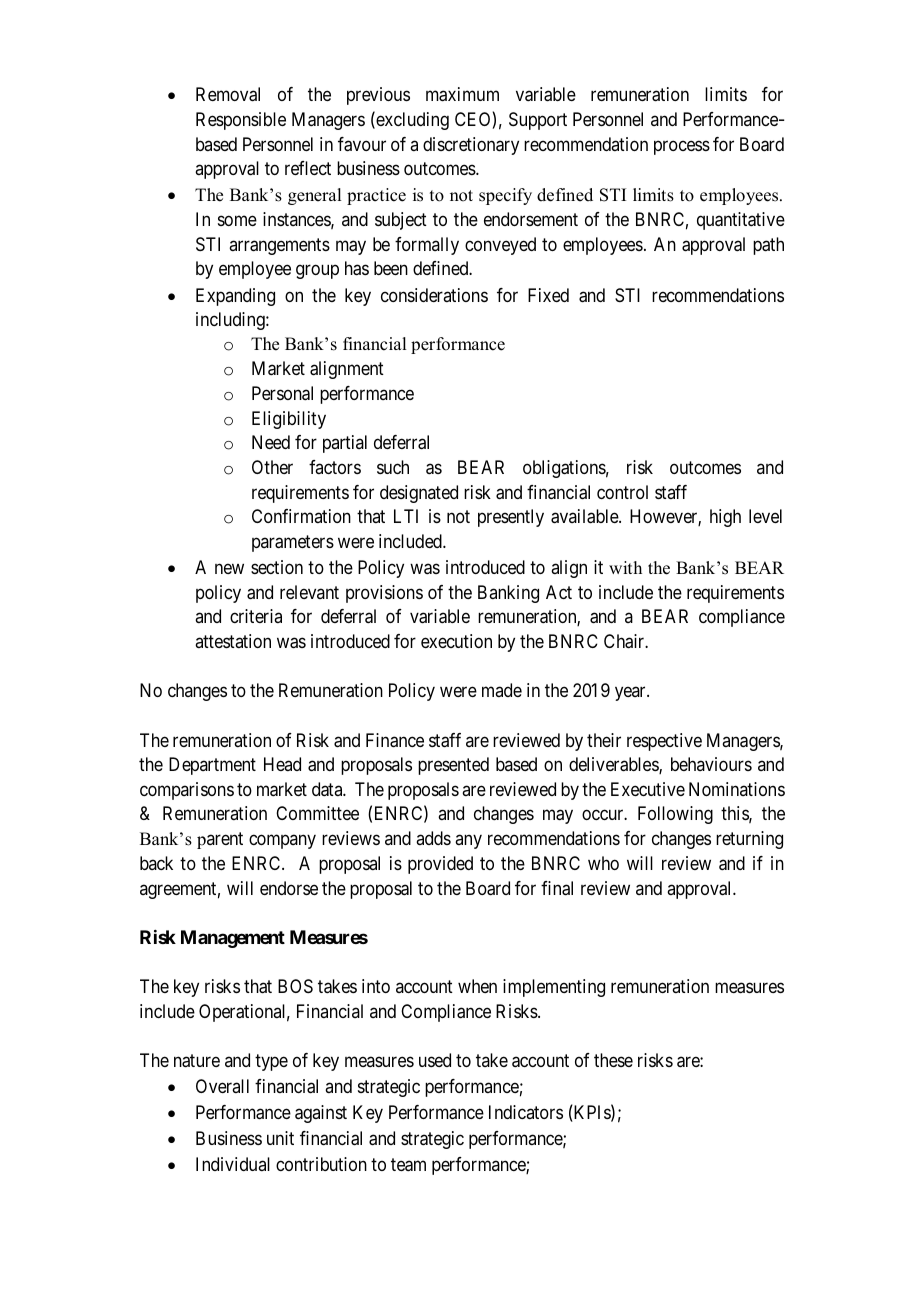 The height and width of the document is (1308, 924). Describe the element at coordinates (233, 1164) in the document. I see `Individual` at that location.
